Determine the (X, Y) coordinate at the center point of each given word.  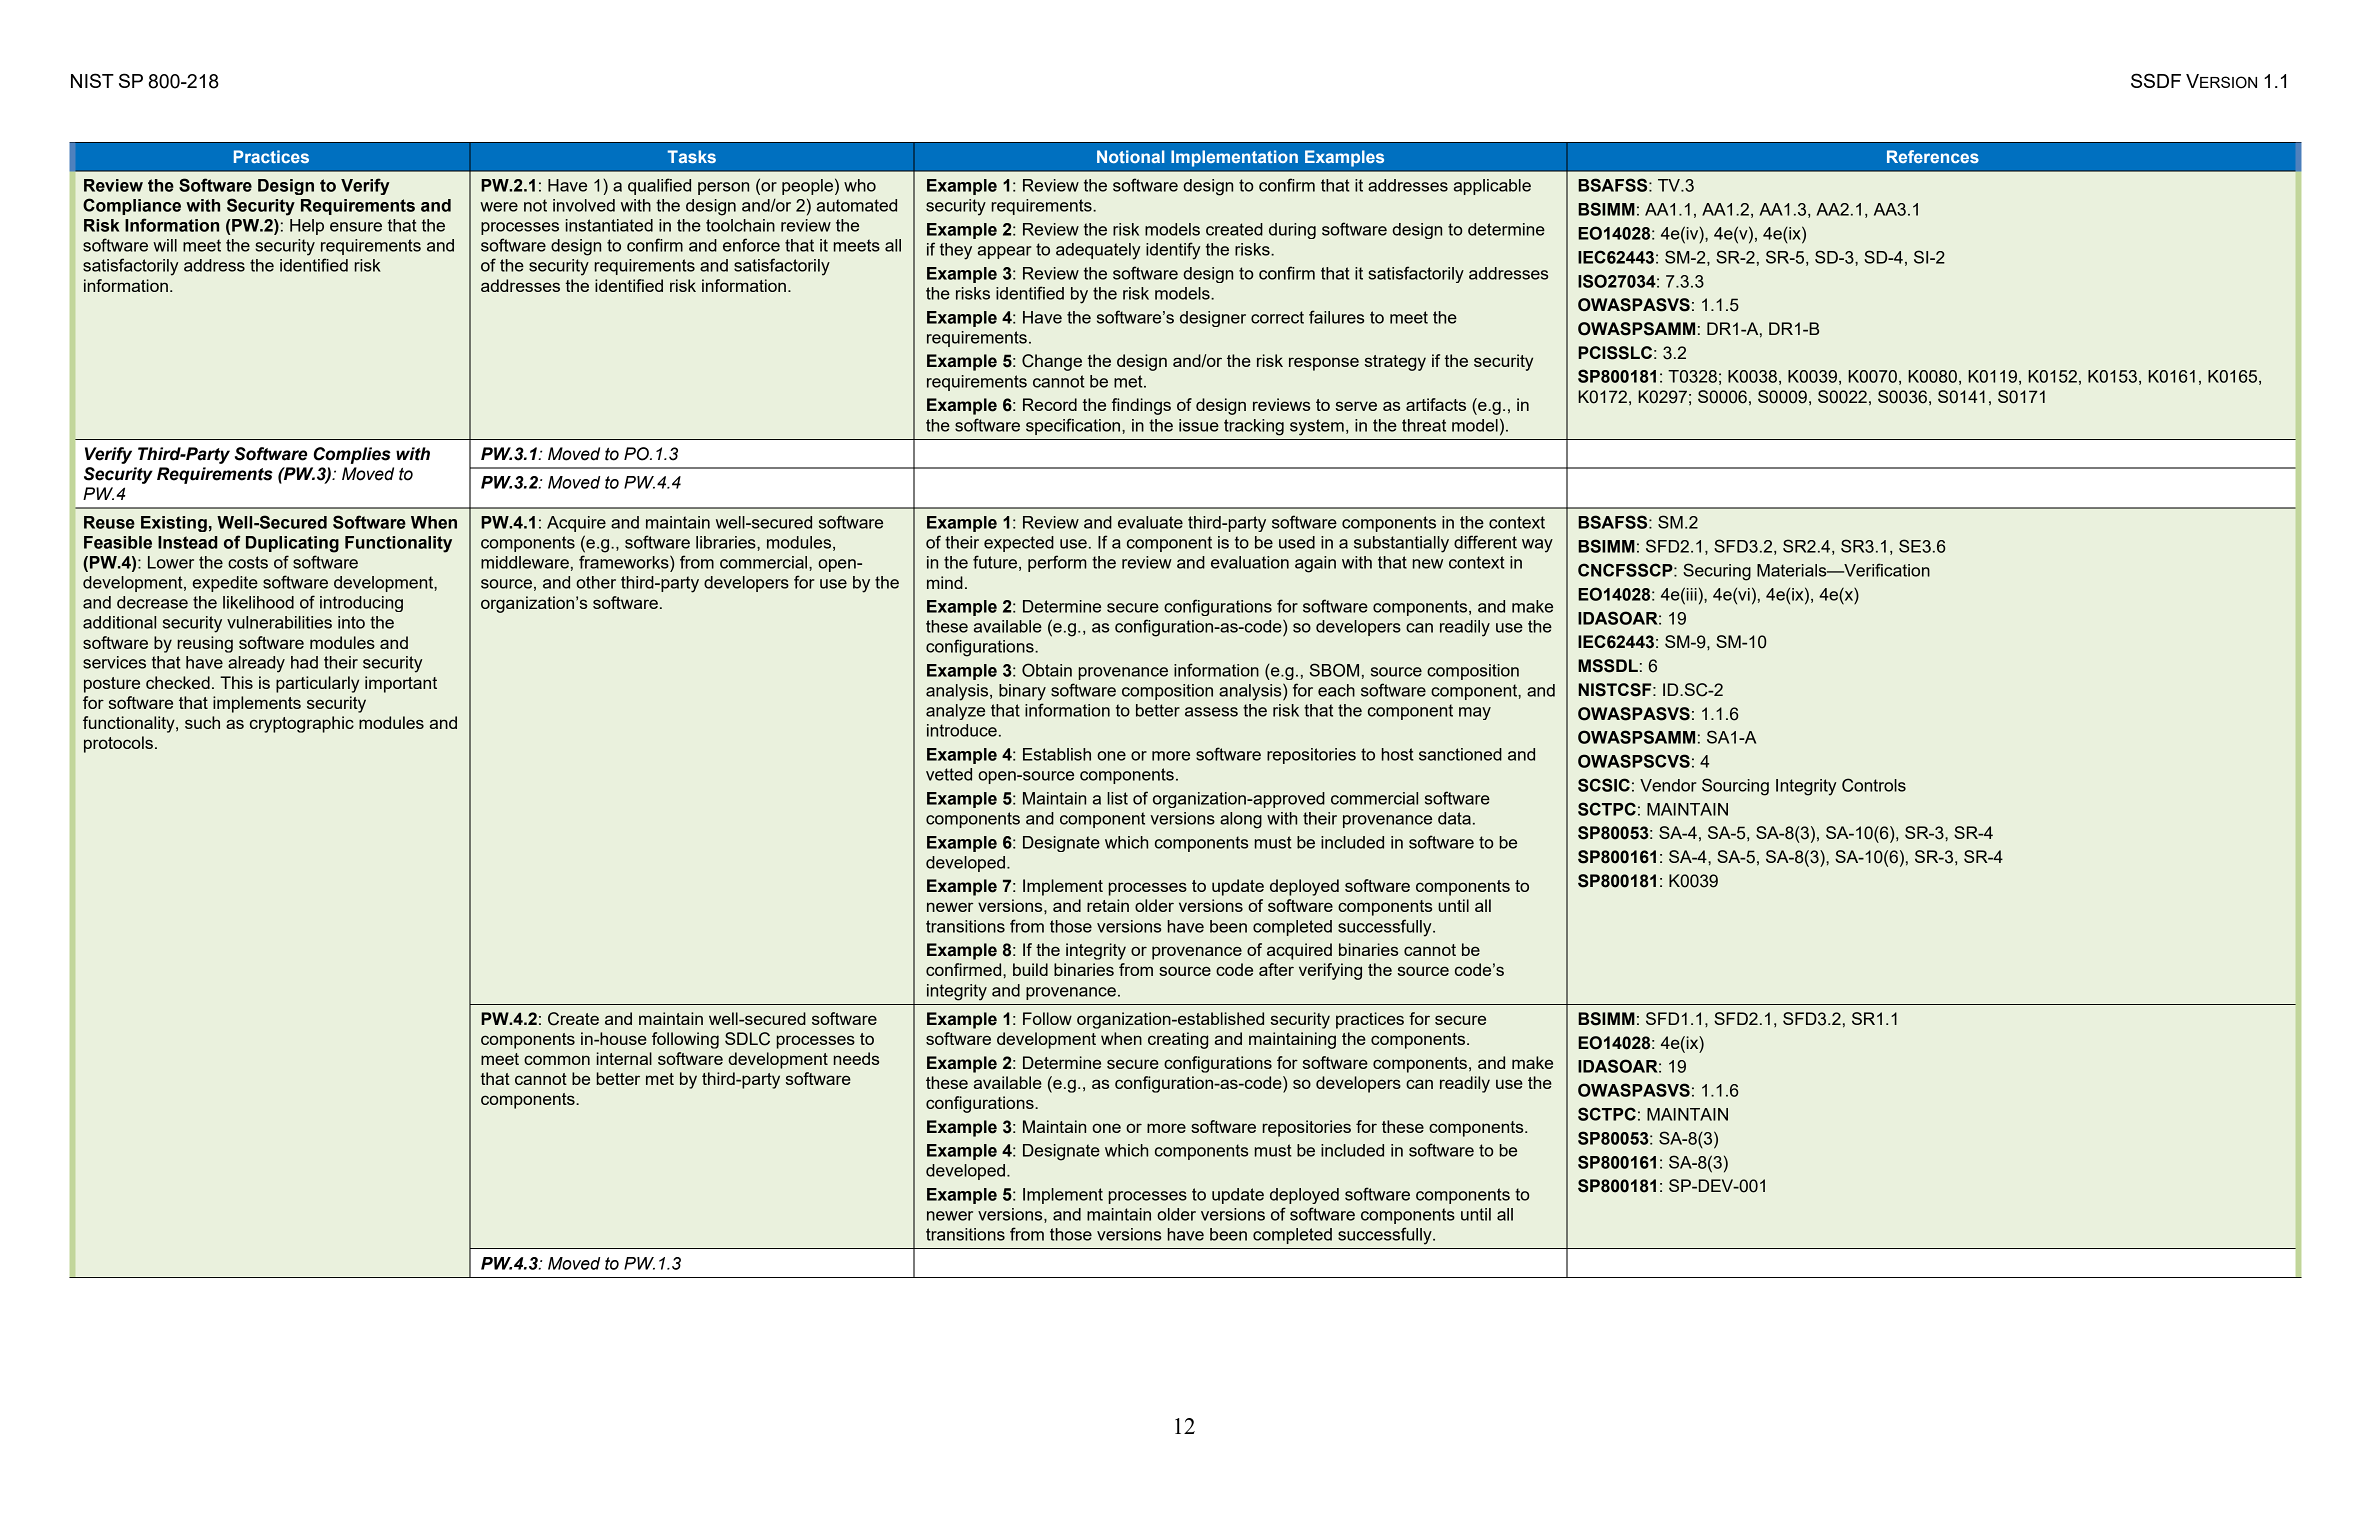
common (557, 1060)
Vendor (1668, 785)
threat (1424, 425)
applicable (1492, 187)
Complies (352, 455)
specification (1074, 426)
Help (307, 227)
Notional (1131, 156)
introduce (962, 730)
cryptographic (302, 724)
